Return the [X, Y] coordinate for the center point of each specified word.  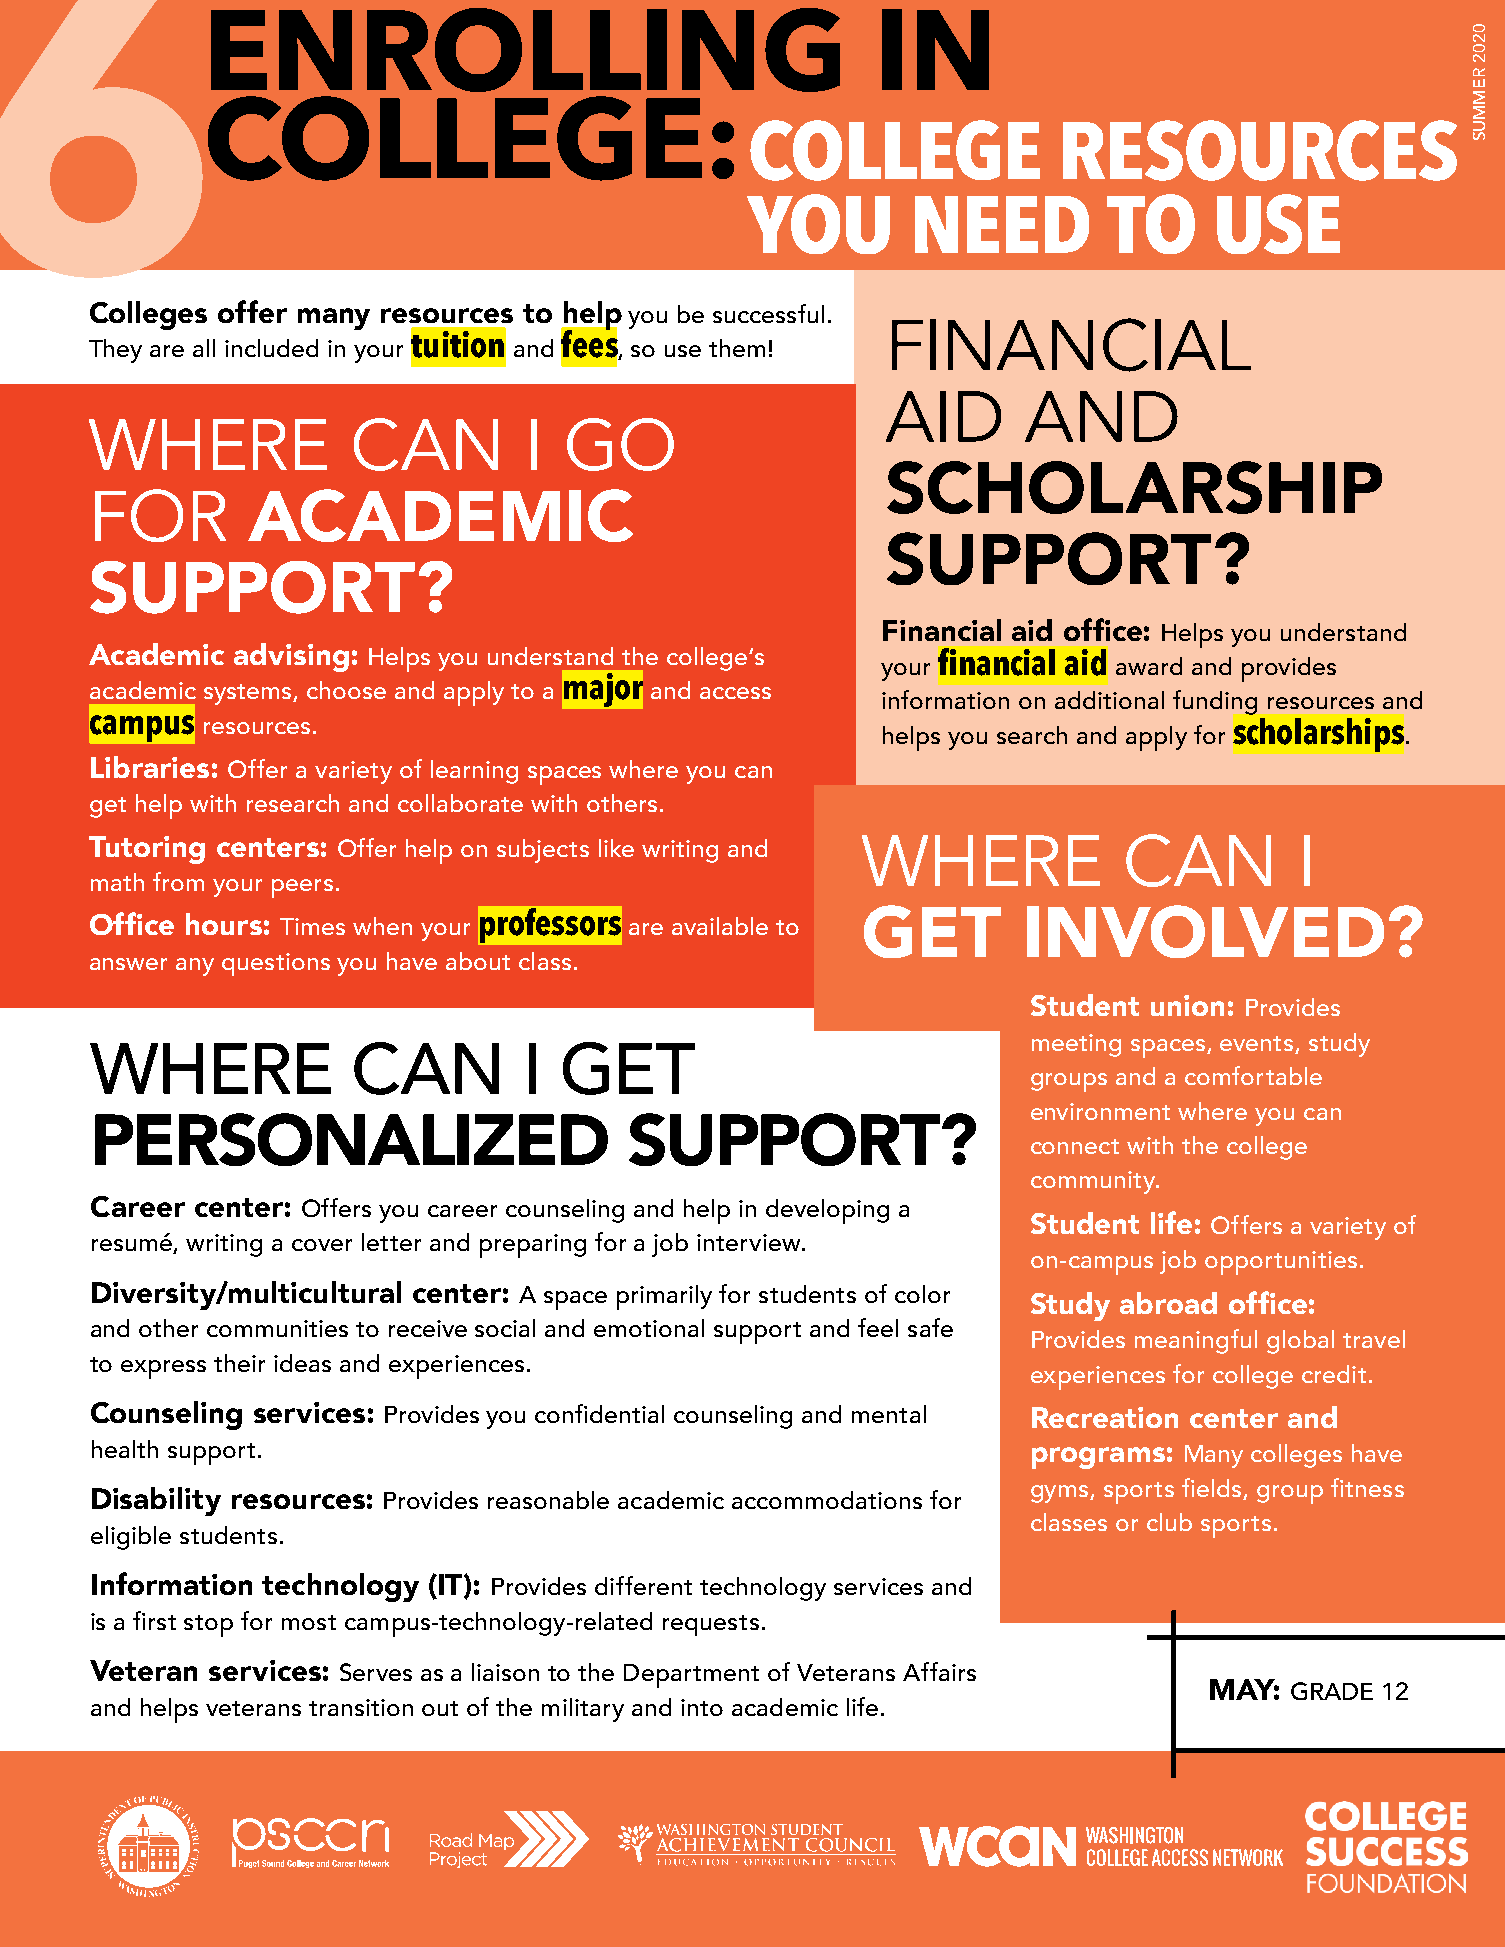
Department [691, 1676]
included [271, 348]
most [309, 1622]
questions [276, 964]
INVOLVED [1205, 931]
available [720, 926]
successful [768, 313]
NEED [1002, 224]
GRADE [1332, 1691]
